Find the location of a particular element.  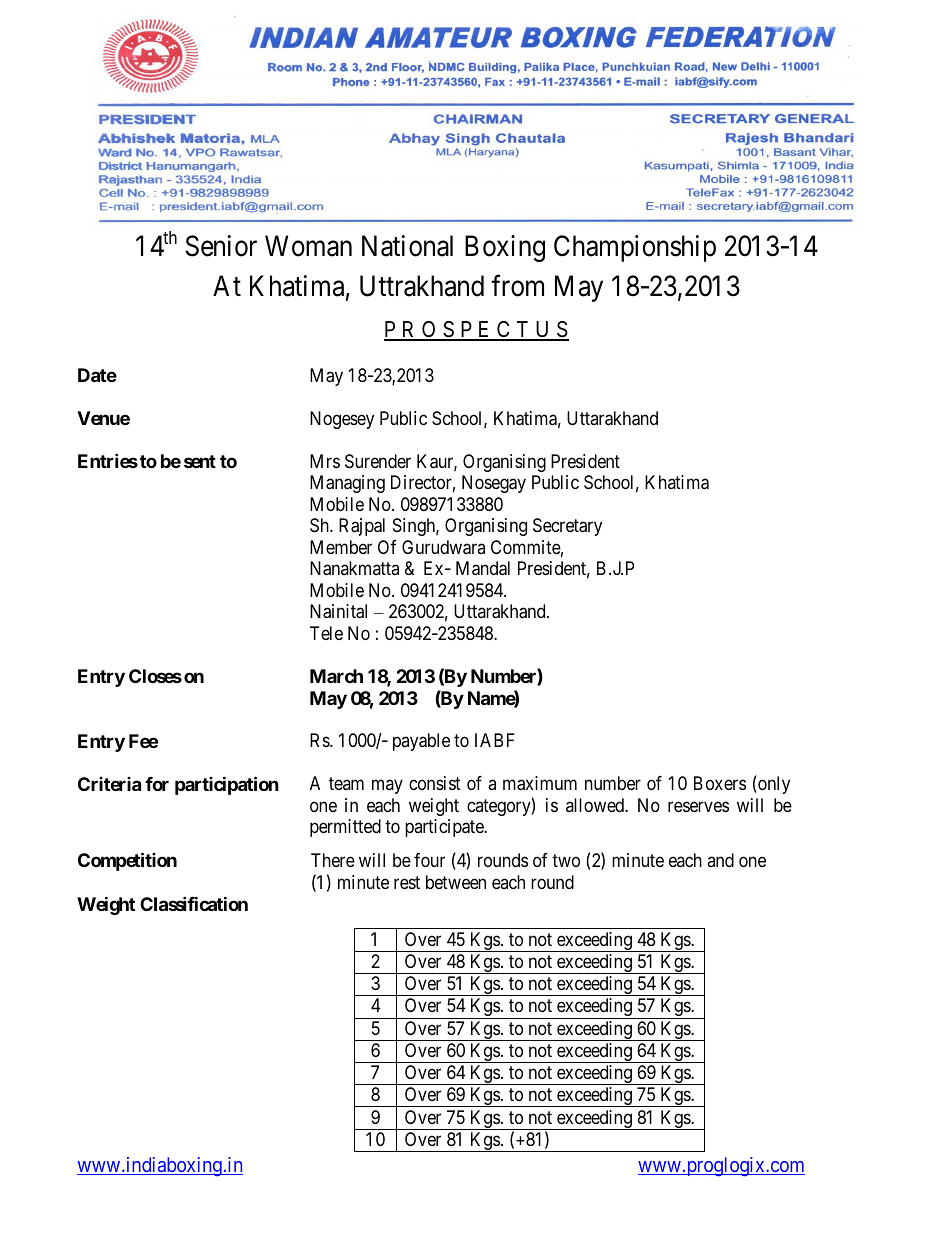

Classification is located at coordinates (194, 903).
